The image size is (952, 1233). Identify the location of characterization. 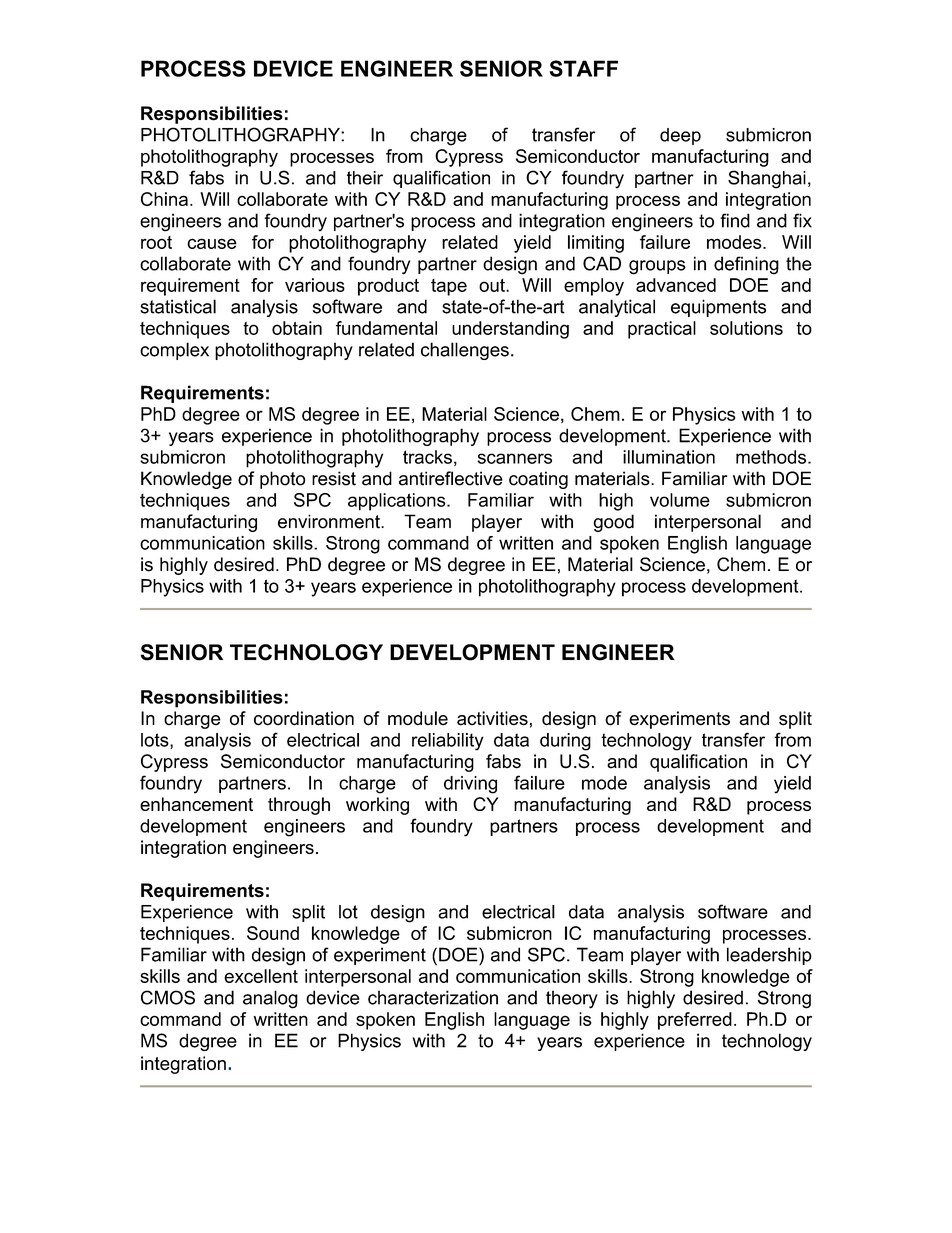
(433, 997).
